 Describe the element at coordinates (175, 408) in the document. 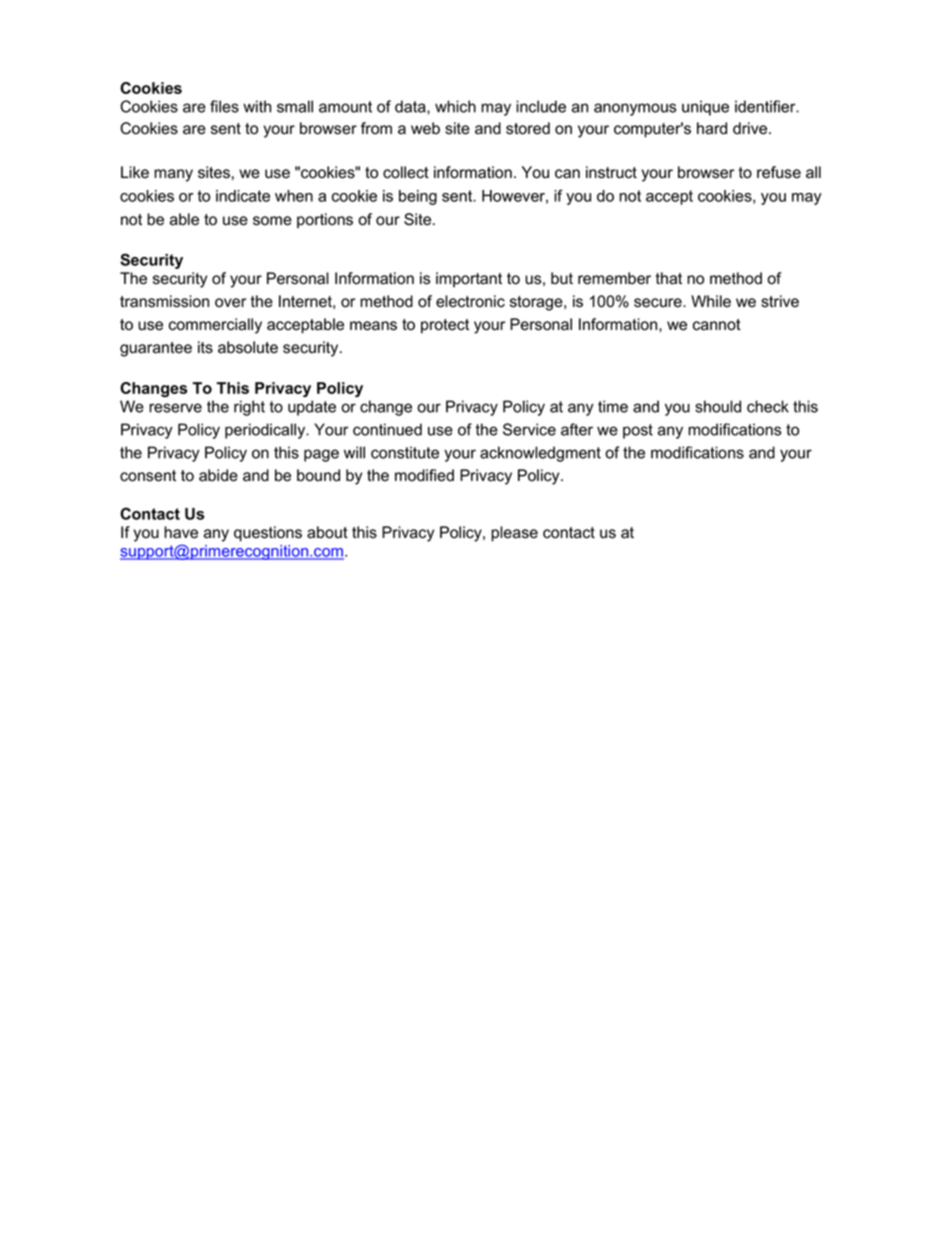

I see `reserve` at that location.
